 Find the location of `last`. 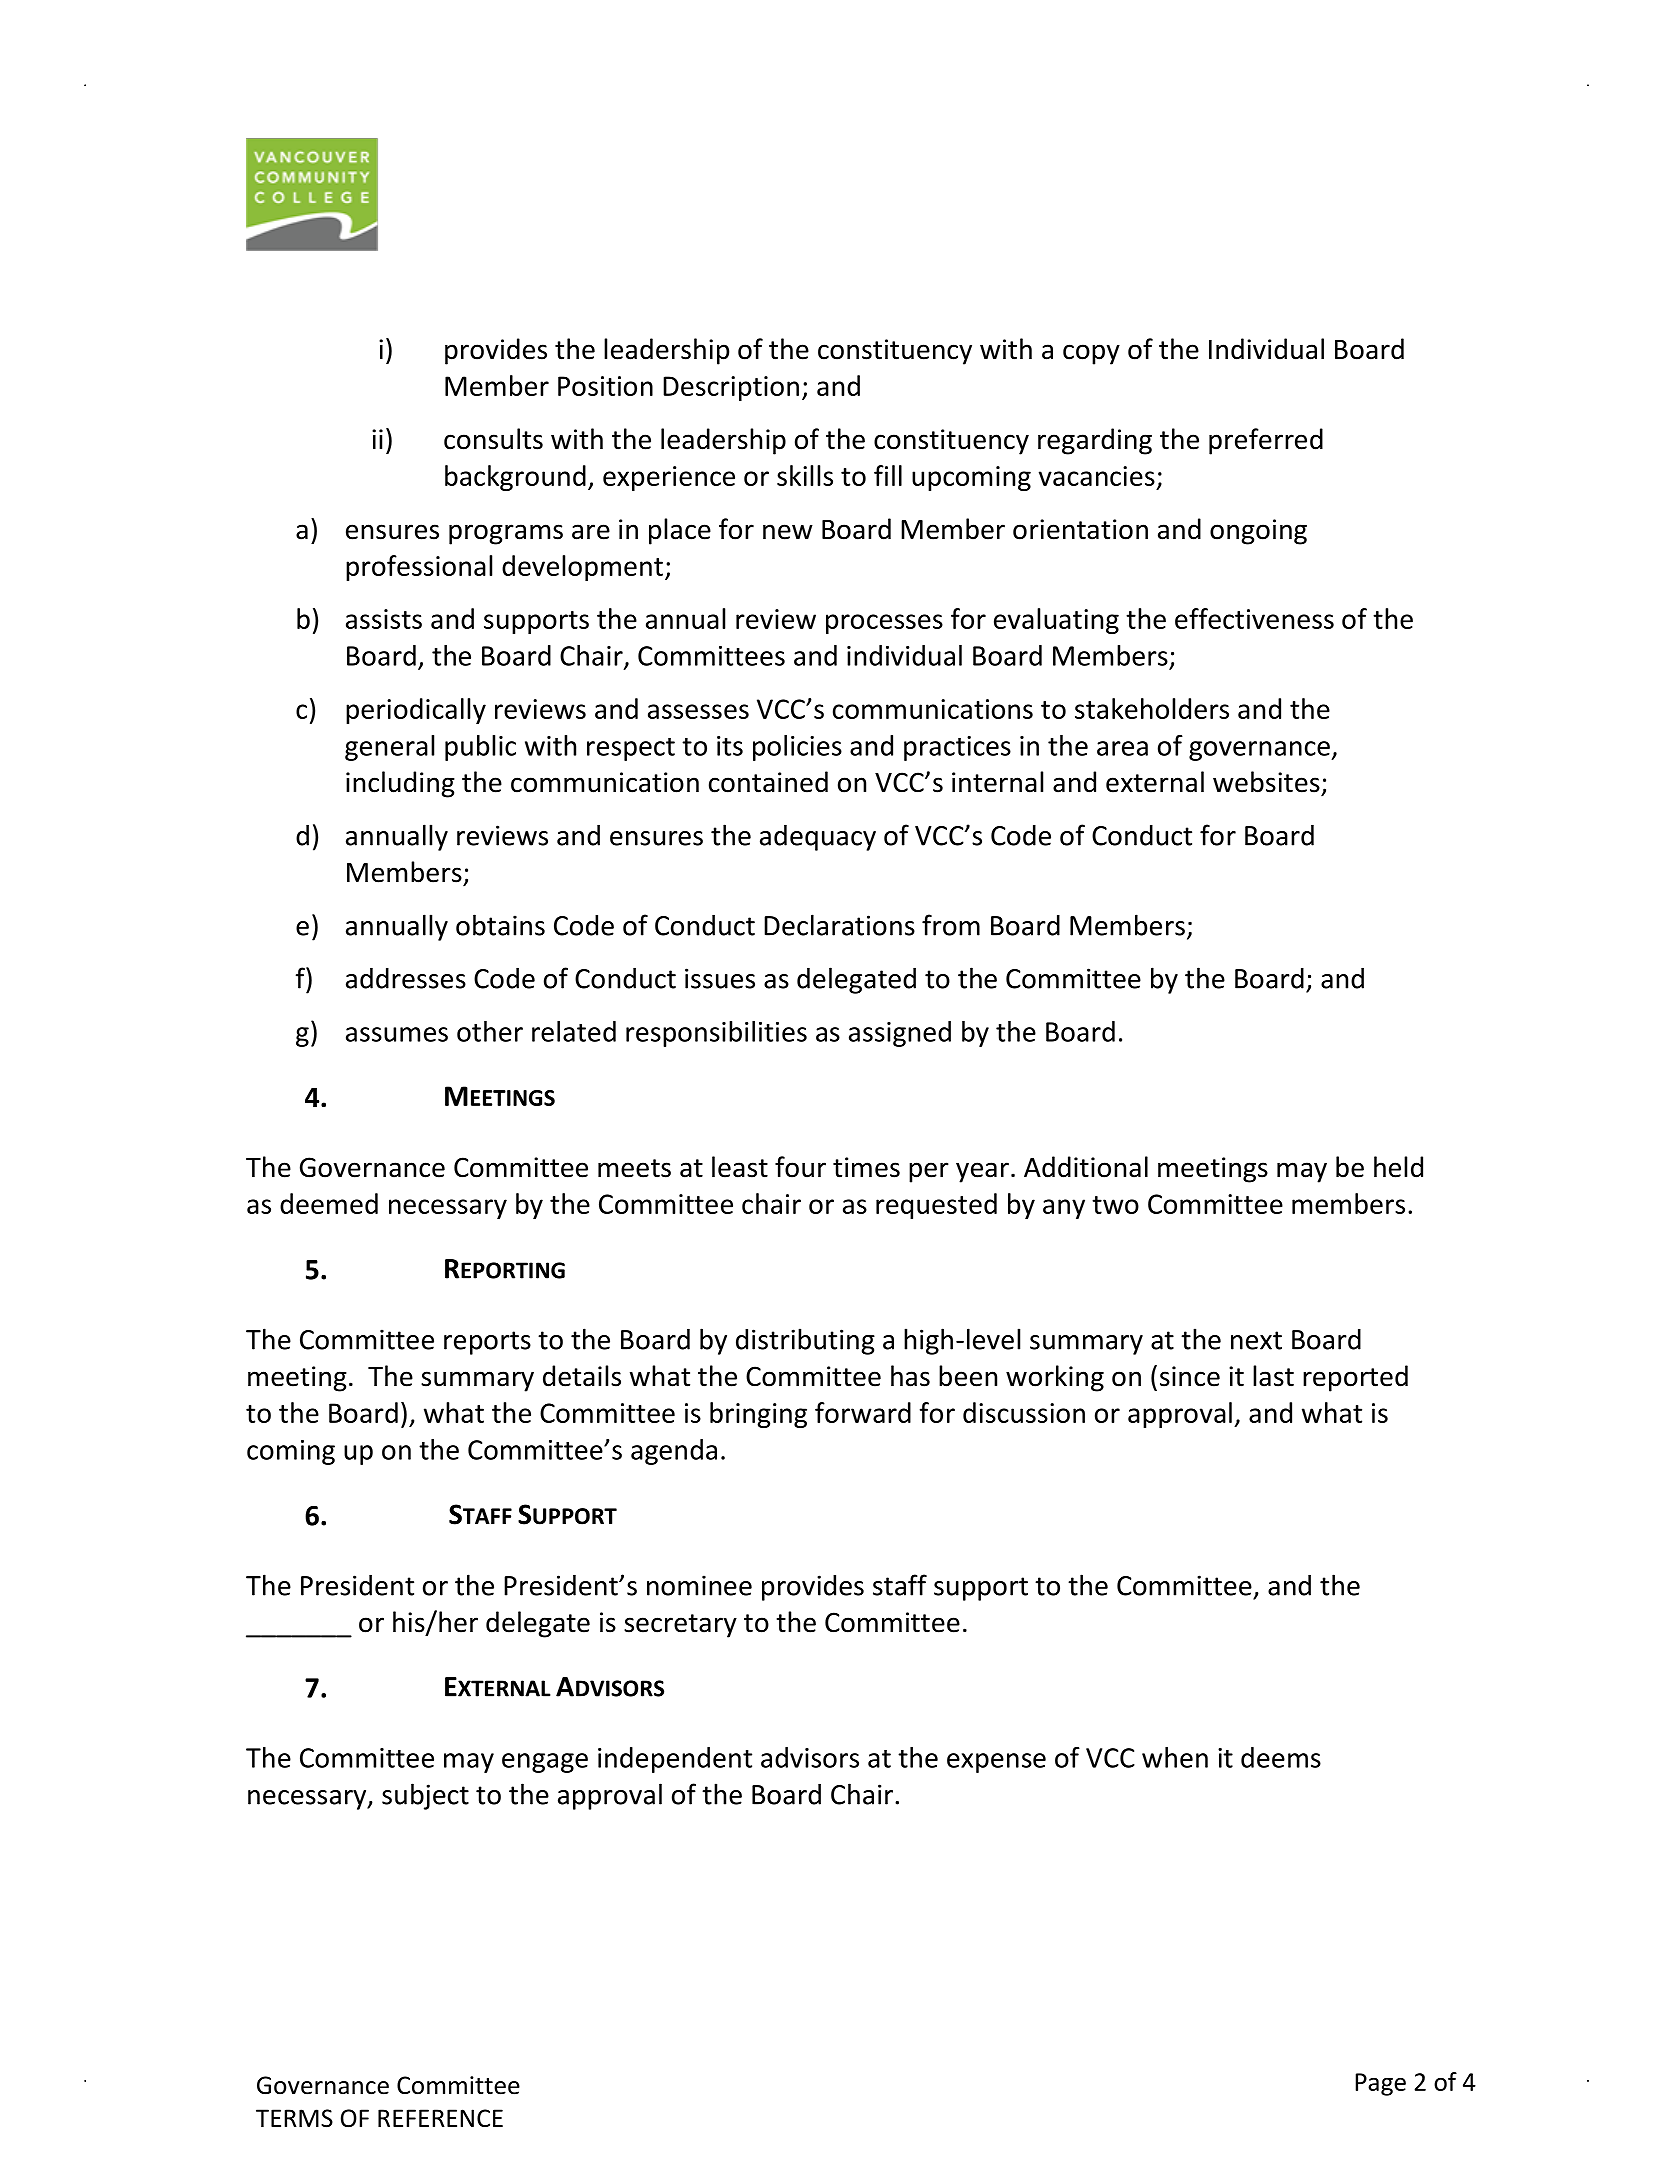

last is located at coordinates (1273, 1376).
